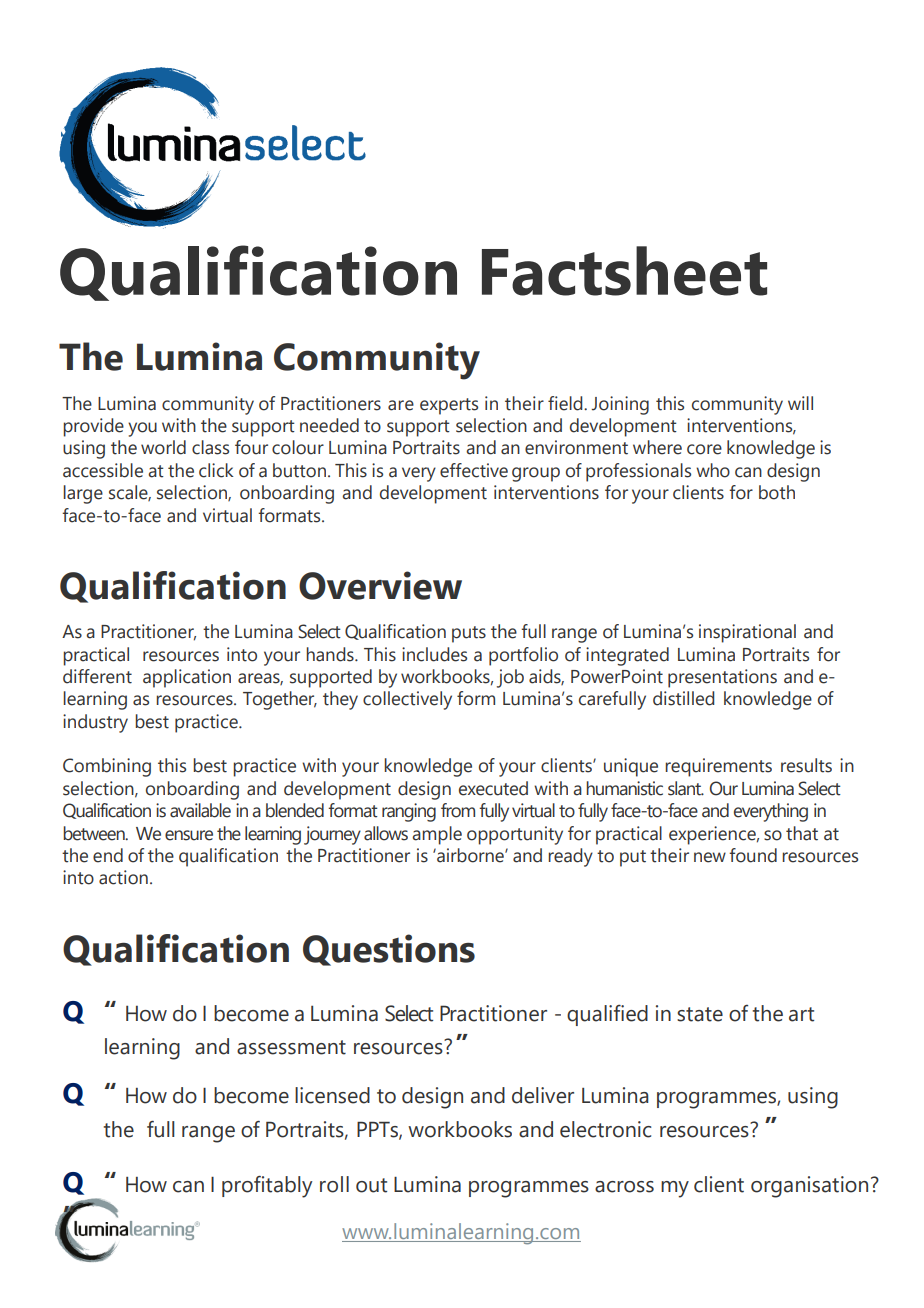 The height and width of the screenshot is (1308, 924). Describe the element at coordinates (434, 654) in the screenshot. I see `includes` at that location.
